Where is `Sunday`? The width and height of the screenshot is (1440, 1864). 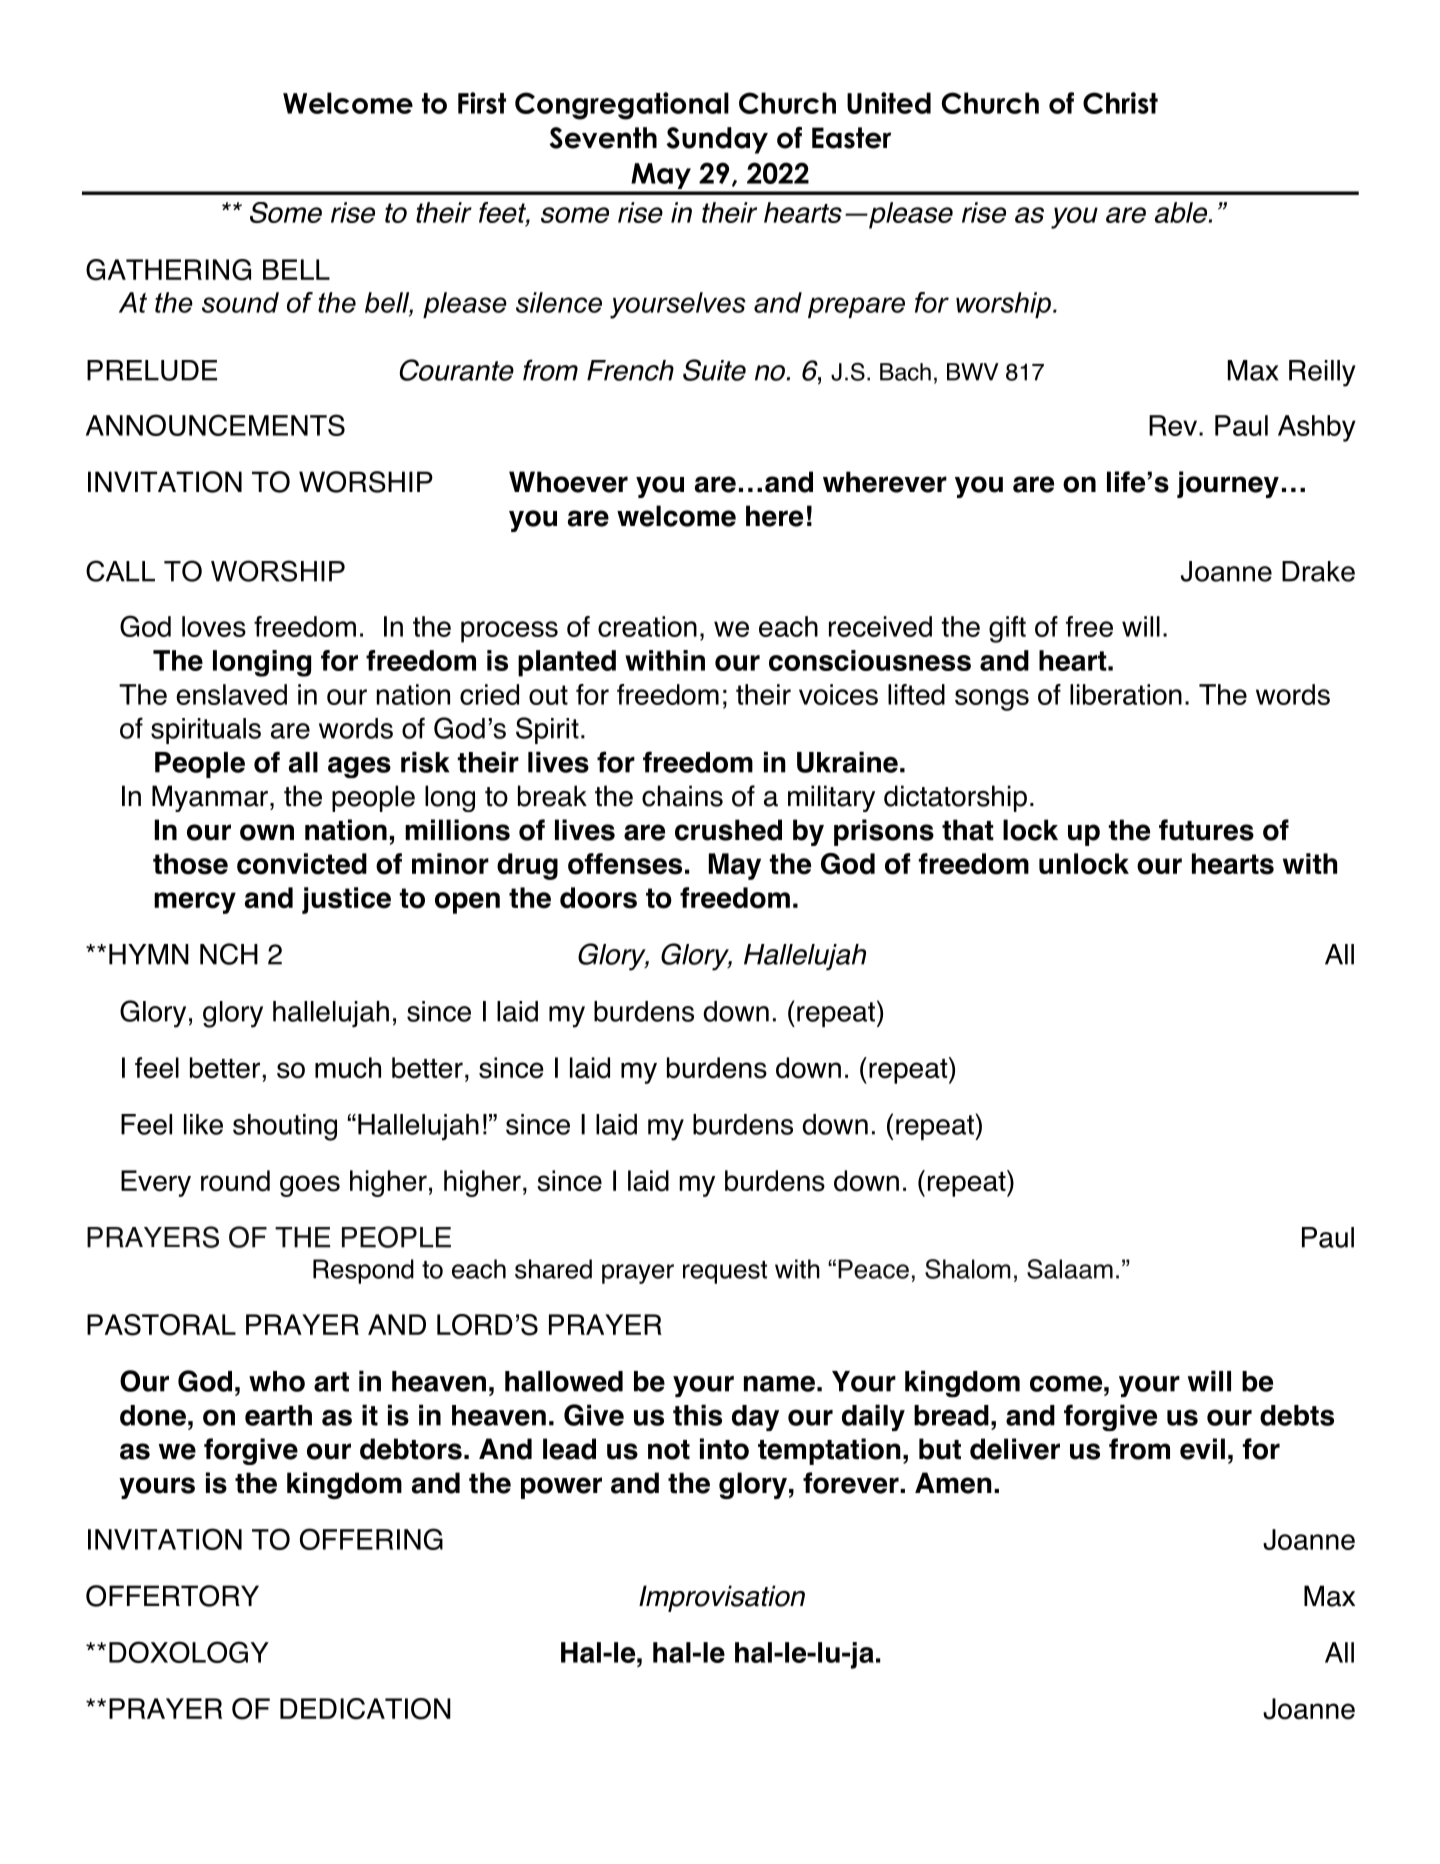 Sunday is located at coordinates (717, 140).
